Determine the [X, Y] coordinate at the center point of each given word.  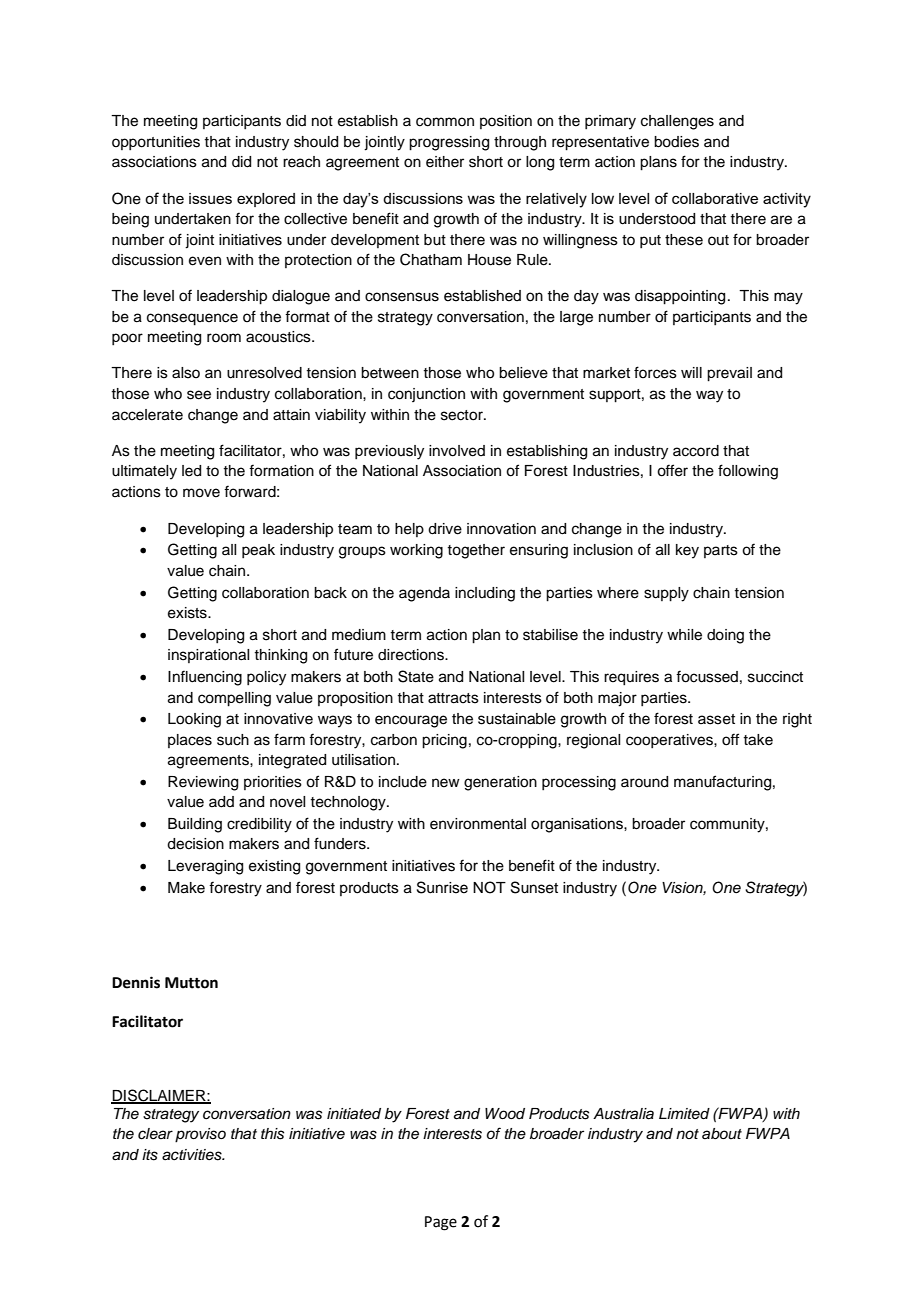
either [445, 162]
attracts [453, 698]
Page [441, 1223]
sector [463, 415]
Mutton [191, 983]
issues [210, 198]
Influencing [205, 678]
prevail [729, 374]
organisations [578, 825]
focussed [707, 676]
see [199, 395]
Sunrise [442, 887]
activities [193, 1155]
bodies [676, 142]
